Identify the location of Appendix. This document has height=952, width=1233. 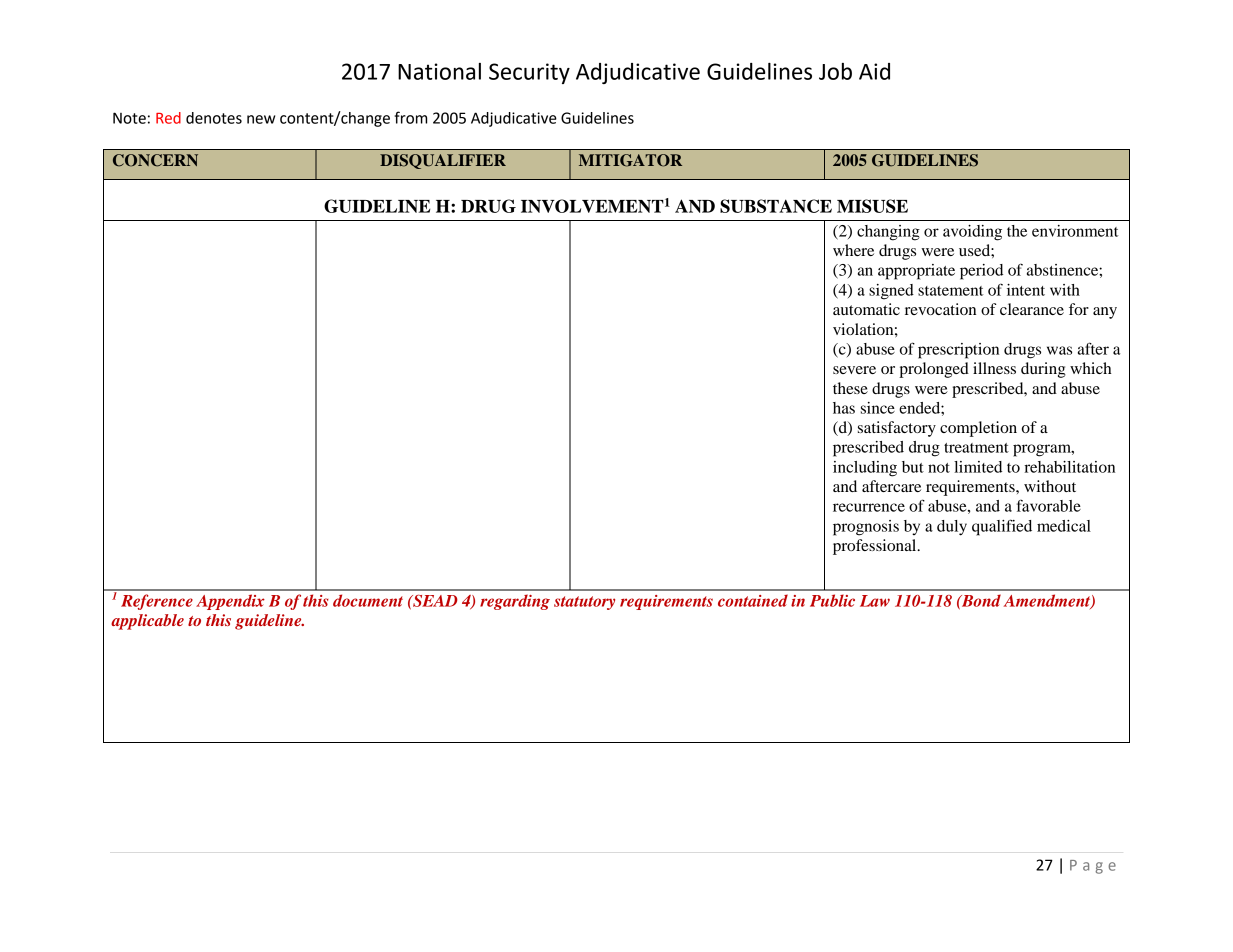
(230, 602).
